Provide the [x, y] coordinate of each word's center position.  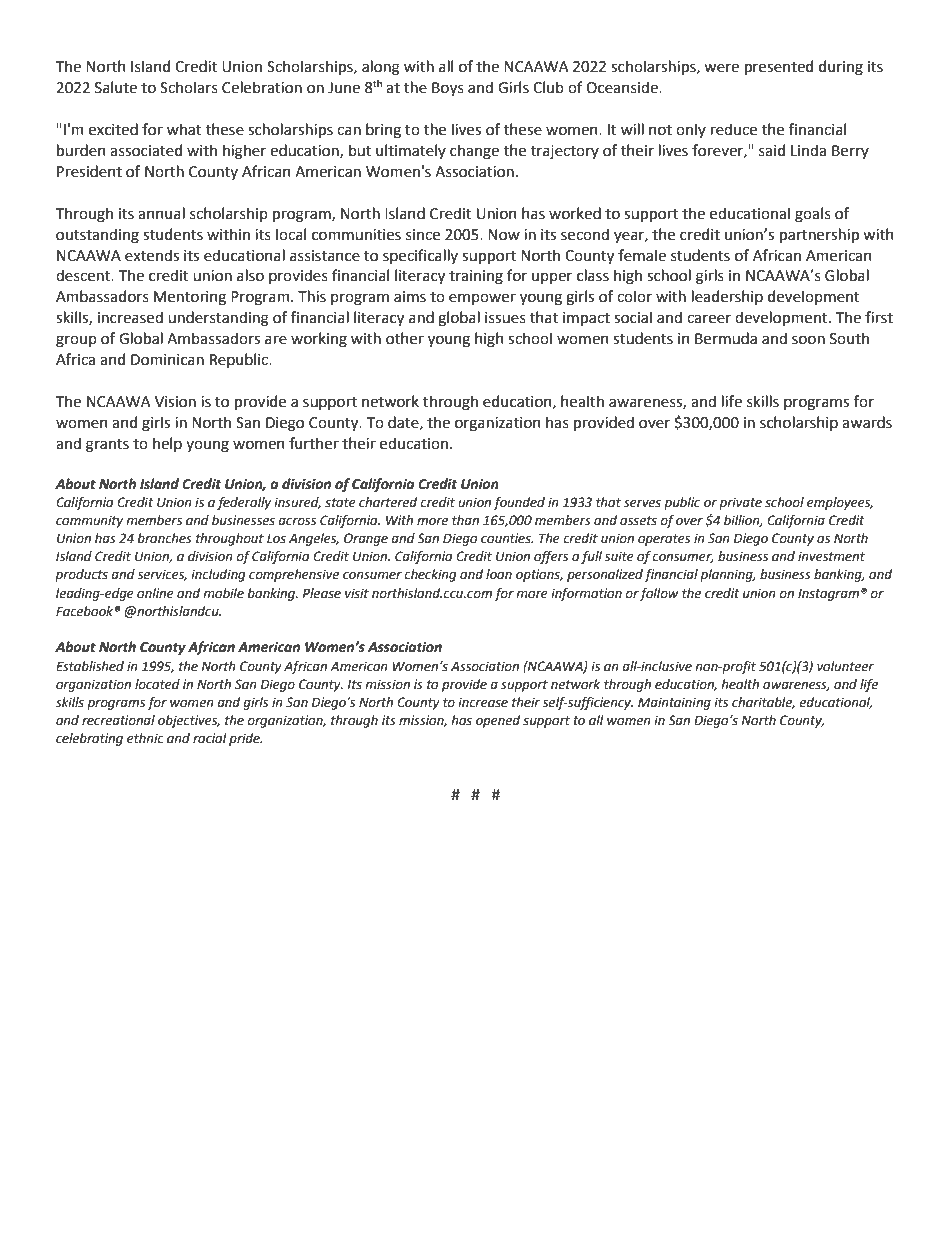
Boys [448, 89]
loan [499, 574]
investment [831, 556]
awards [867, 422]
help [167, 444]
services [162, 575]
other [405, 338]
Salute [116, 87]
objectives [189, 721]
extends [152, 255]
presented [779, 67]
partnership [819, 235]
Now [504, 235]
